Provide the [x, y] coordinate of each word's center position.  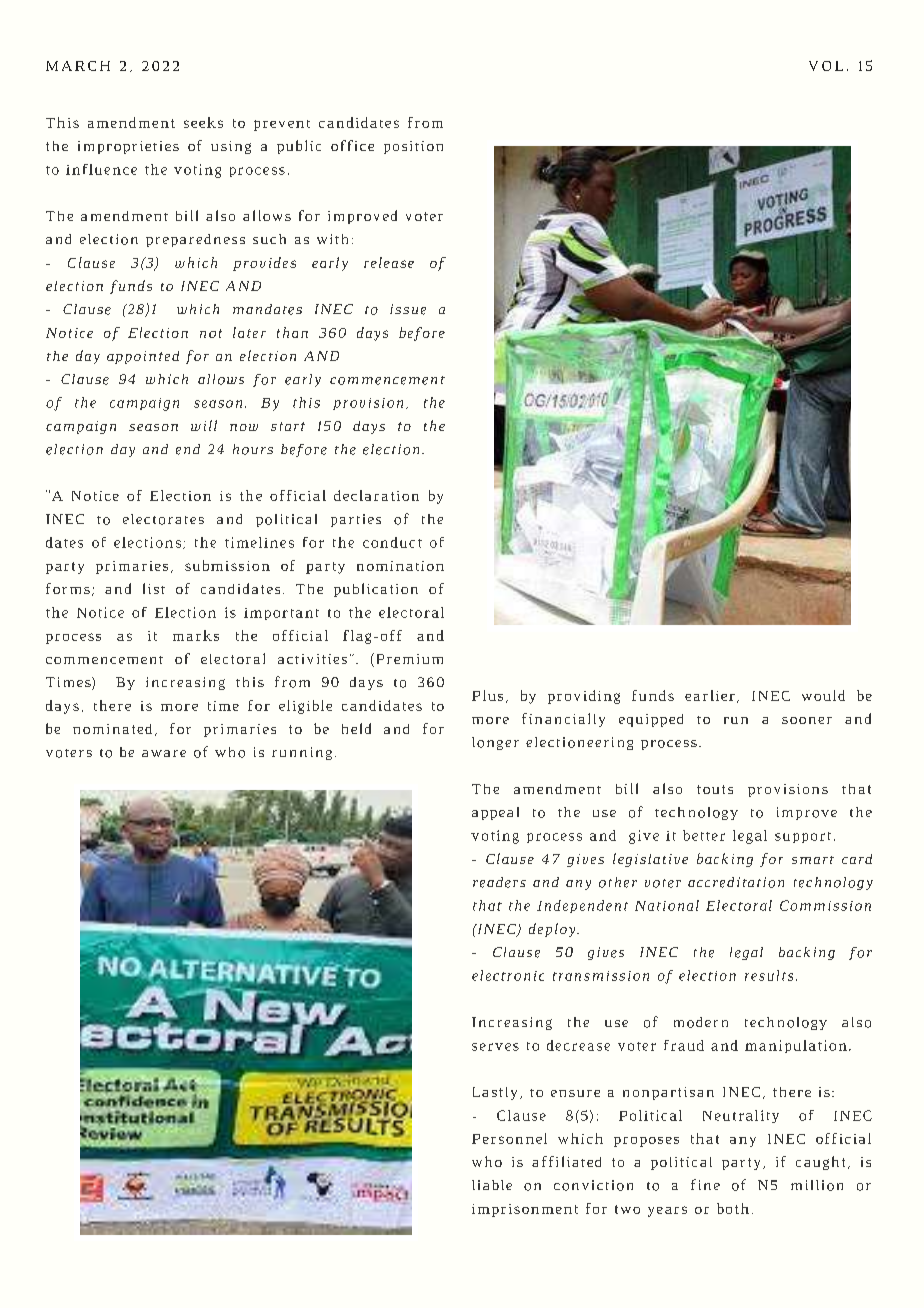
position [413, 147]
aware [164, 753]
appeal [495, 813]
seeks [203, 122]
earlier [710, 695]
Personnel [509, 1138]
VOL [826, 66]
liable [492, 1185]
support [803, 837]
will [204, 425]
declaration [376, 495]
